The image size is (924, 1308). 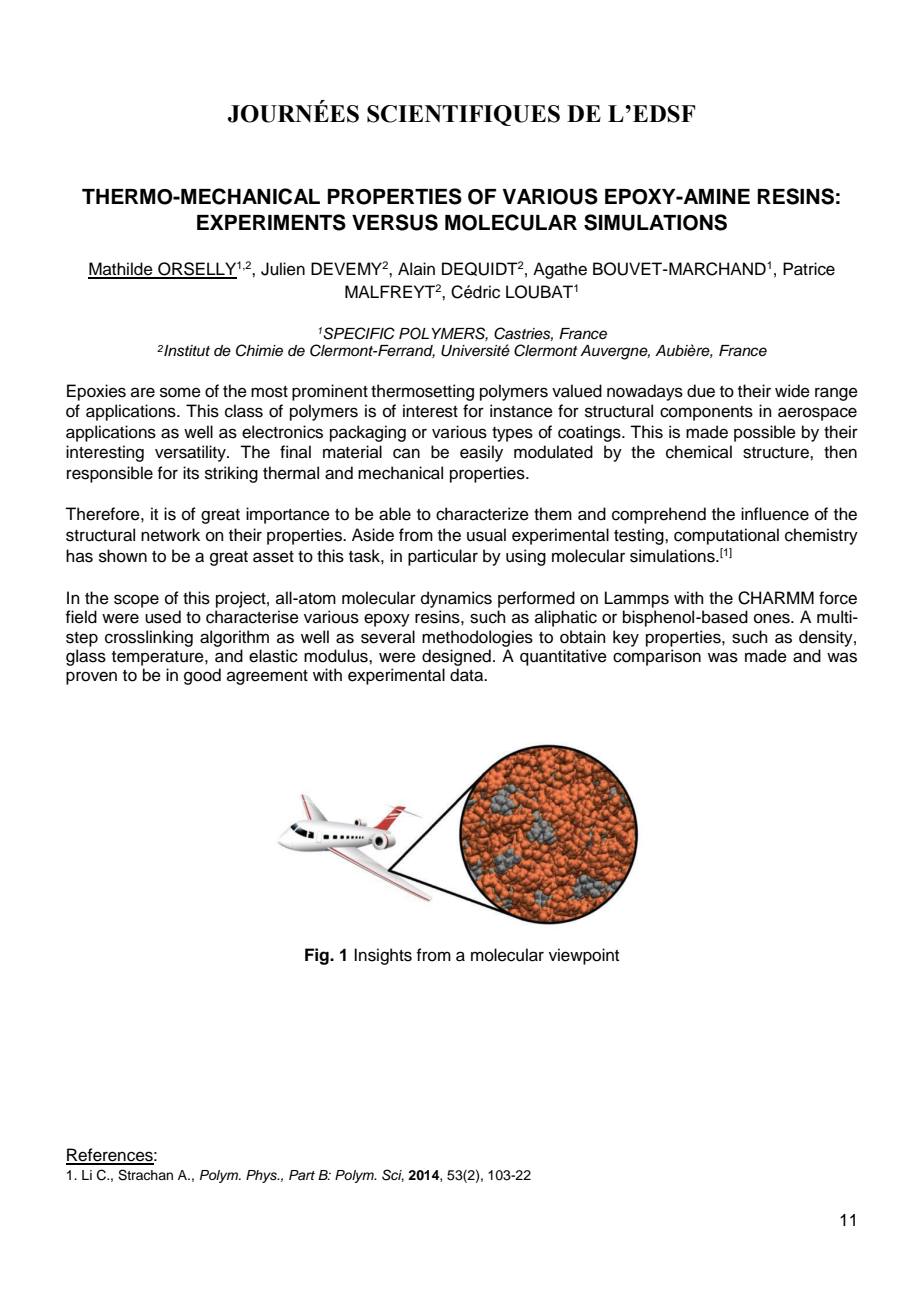 I want to click on structure, so click(x=777, y=453).
